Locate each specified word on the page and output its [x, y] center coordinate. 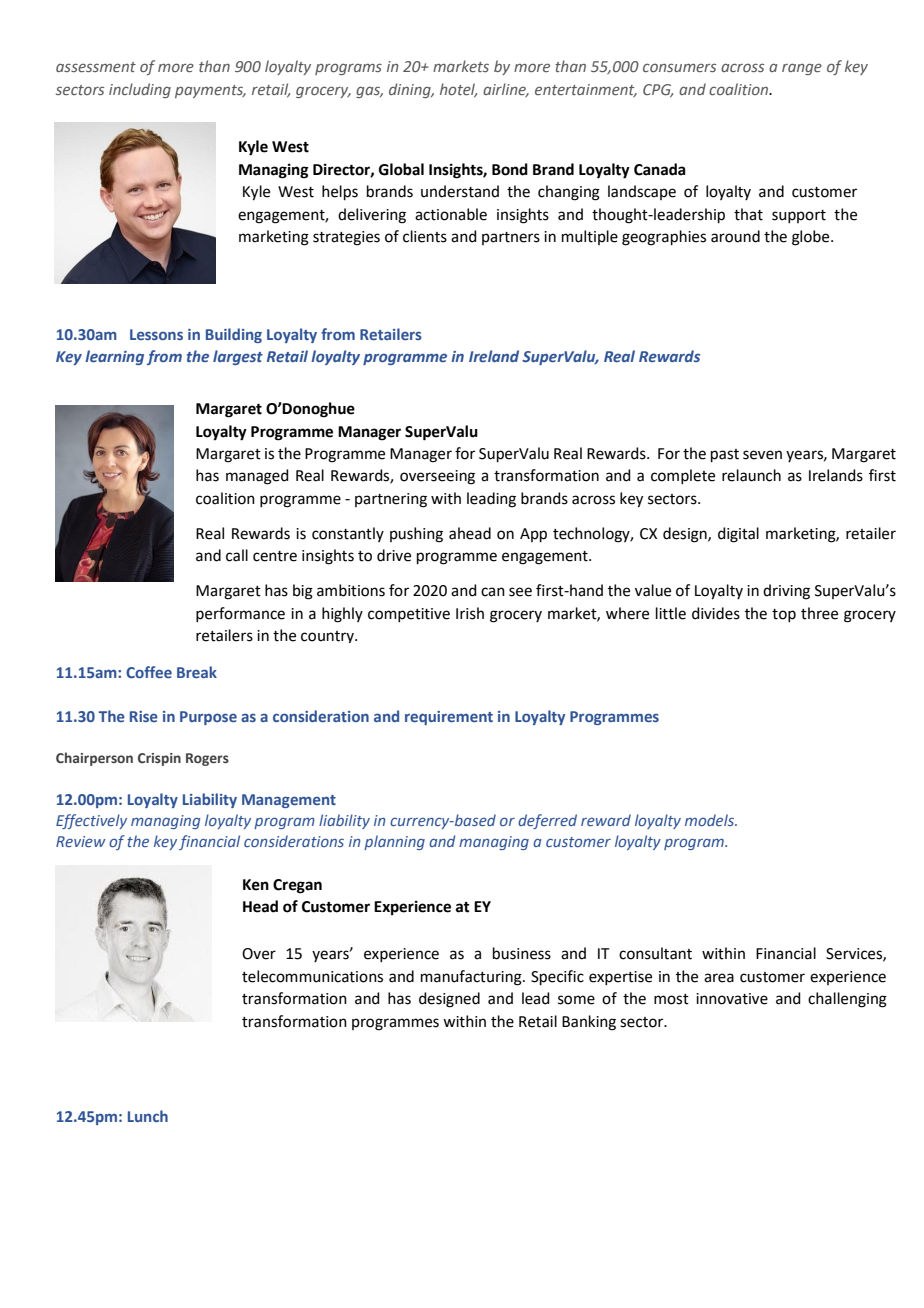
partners [511, 238]
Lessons [156, 334]
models [710, 820]
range [802, 69]
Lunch [148, 1116]
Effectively [91, 821]
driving [786, 592]
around [735, 236]
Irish [470, 613]
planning [394, 842]
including [140, 90]
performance [240, 614]
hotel [458, 90]
